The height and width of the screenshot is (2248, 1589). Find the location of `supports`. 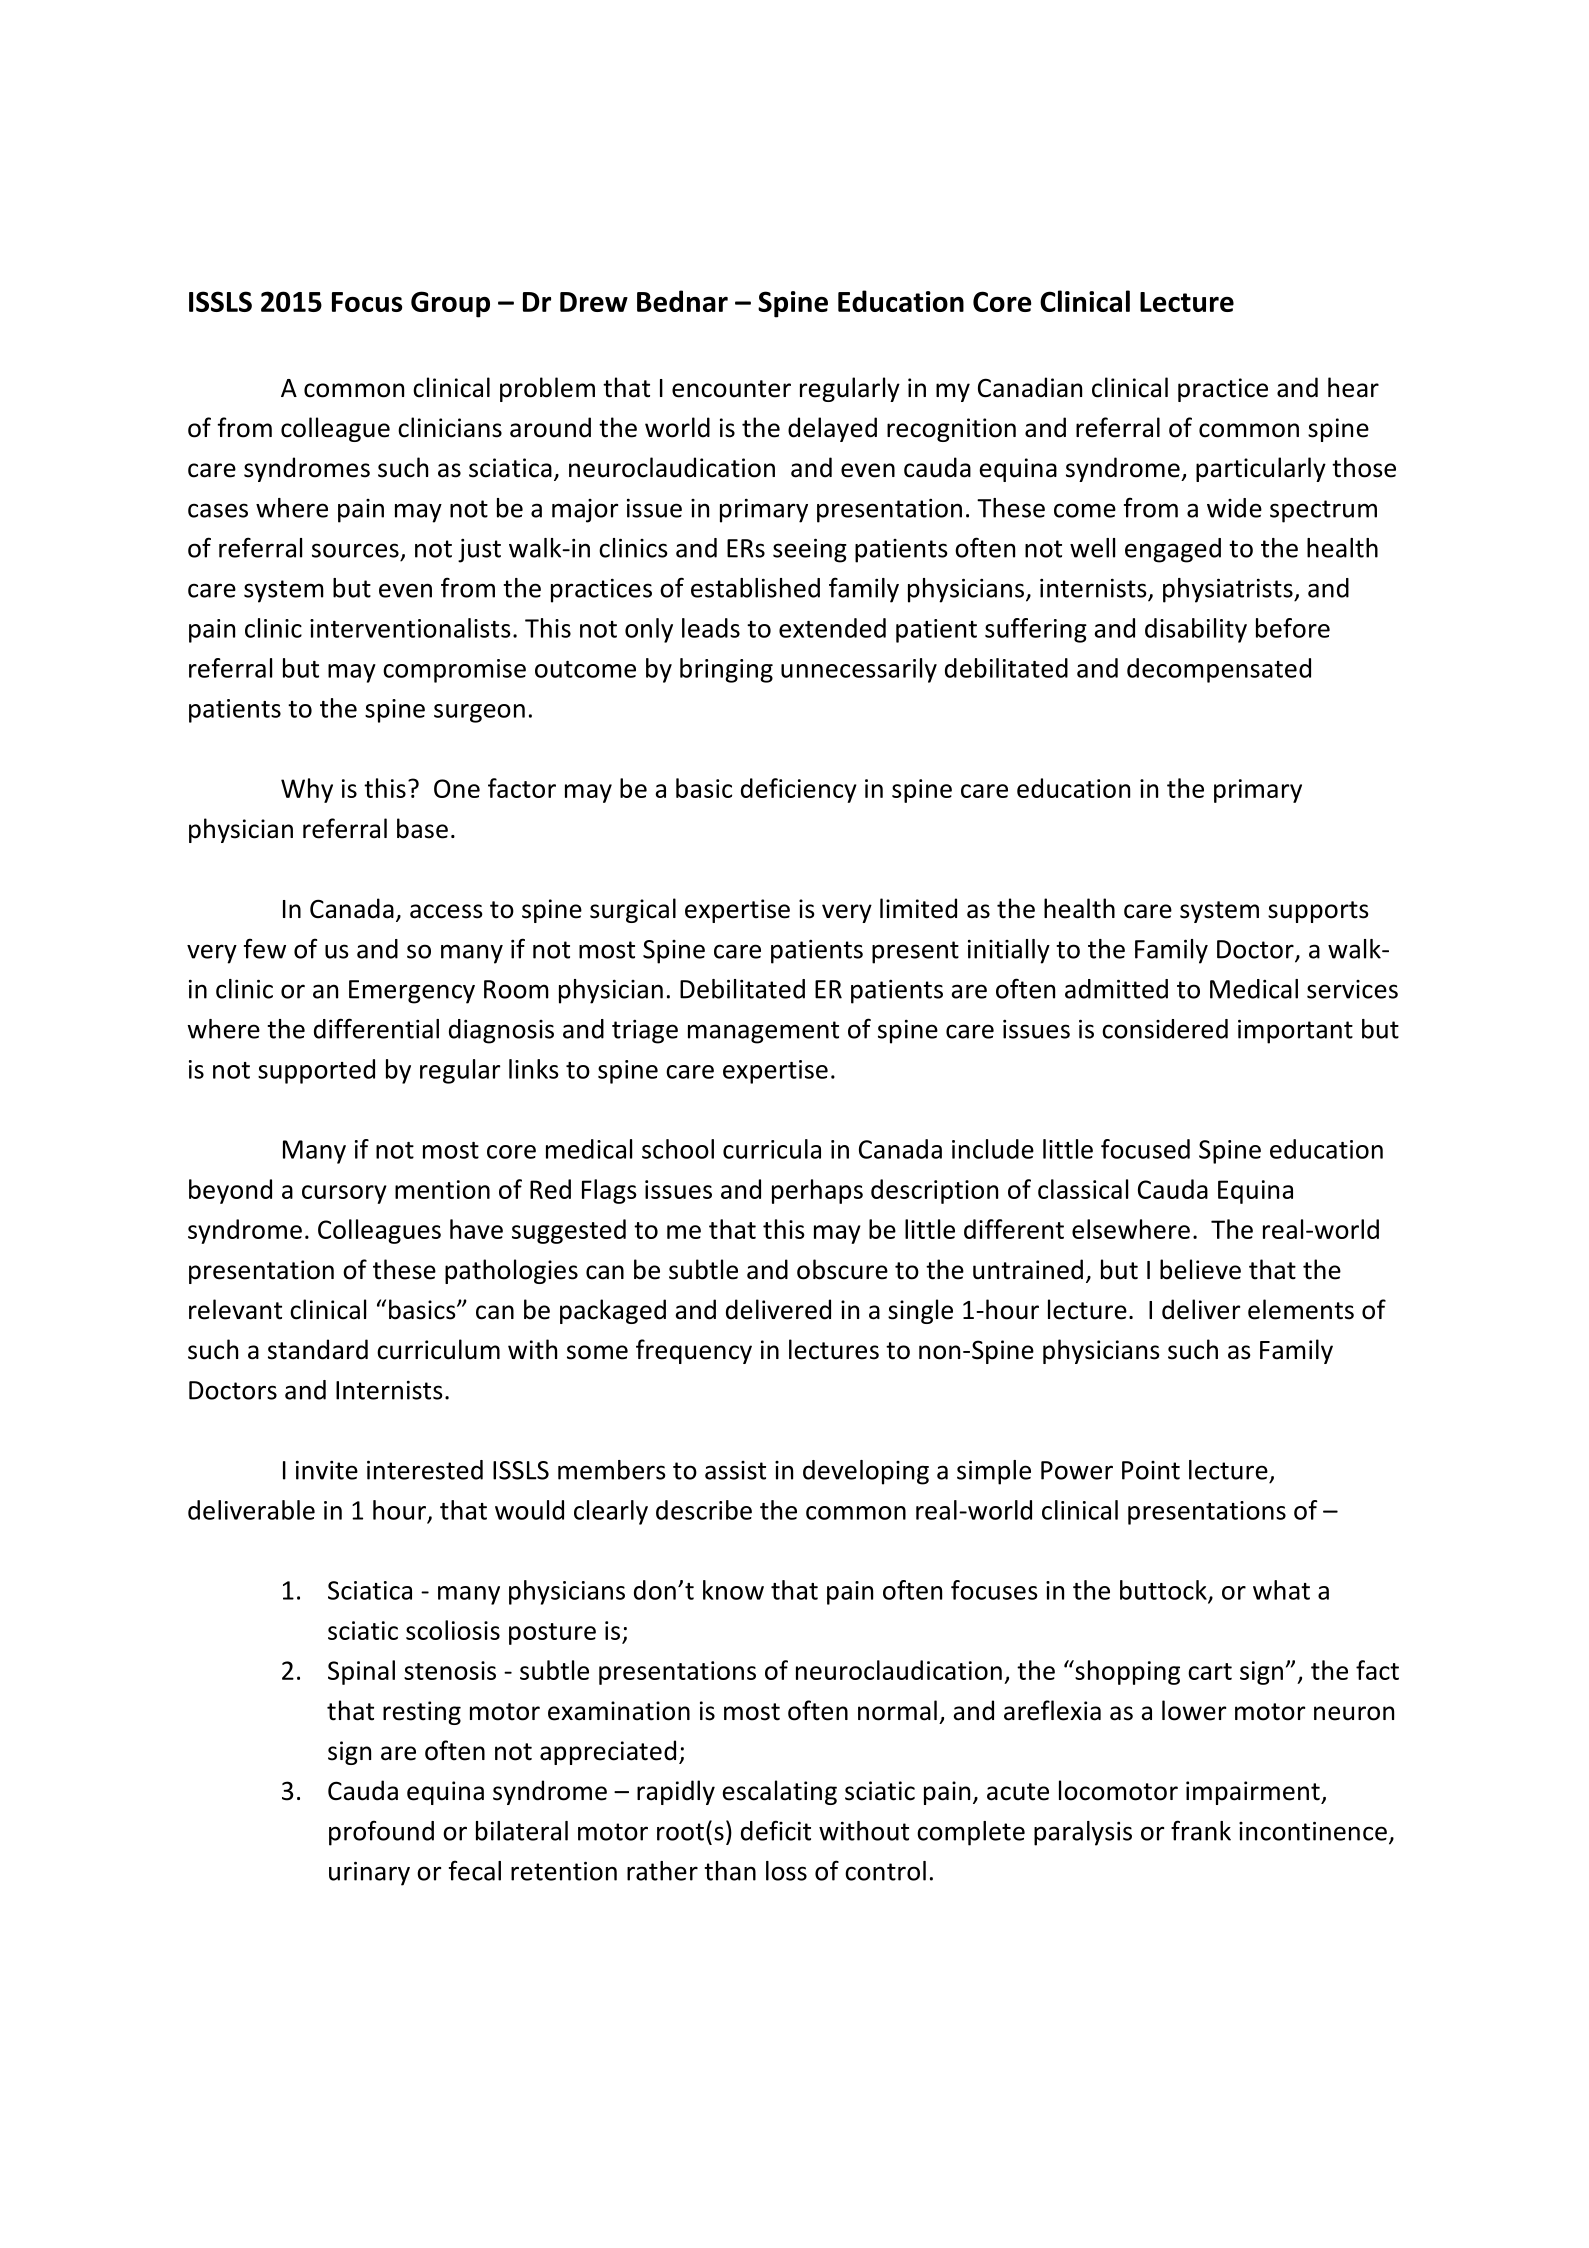

supports is located at coordinates (1318, 912).
